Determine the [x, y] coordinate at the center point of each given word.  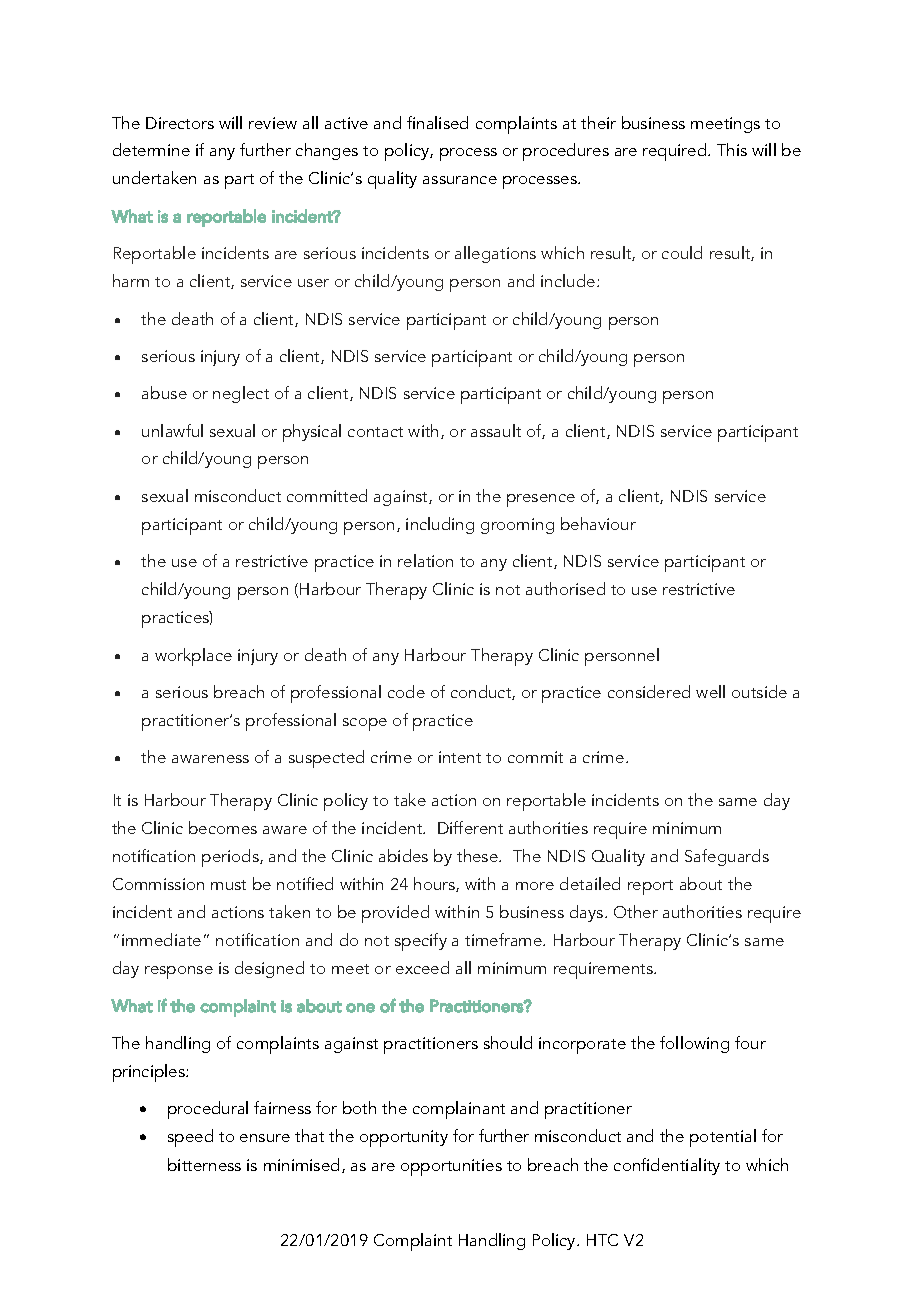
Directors [180, 123]
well [710, 691]
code [406, 691]
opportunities [451, 1167]
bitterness [204, 1164]
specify [421, 942]
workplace [193, 657]
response [179, 972]
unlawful [172, 430]
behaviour [598, 523]
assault [496, 430]
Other [636, 911]
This [732, 149]
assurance [460, 180]
